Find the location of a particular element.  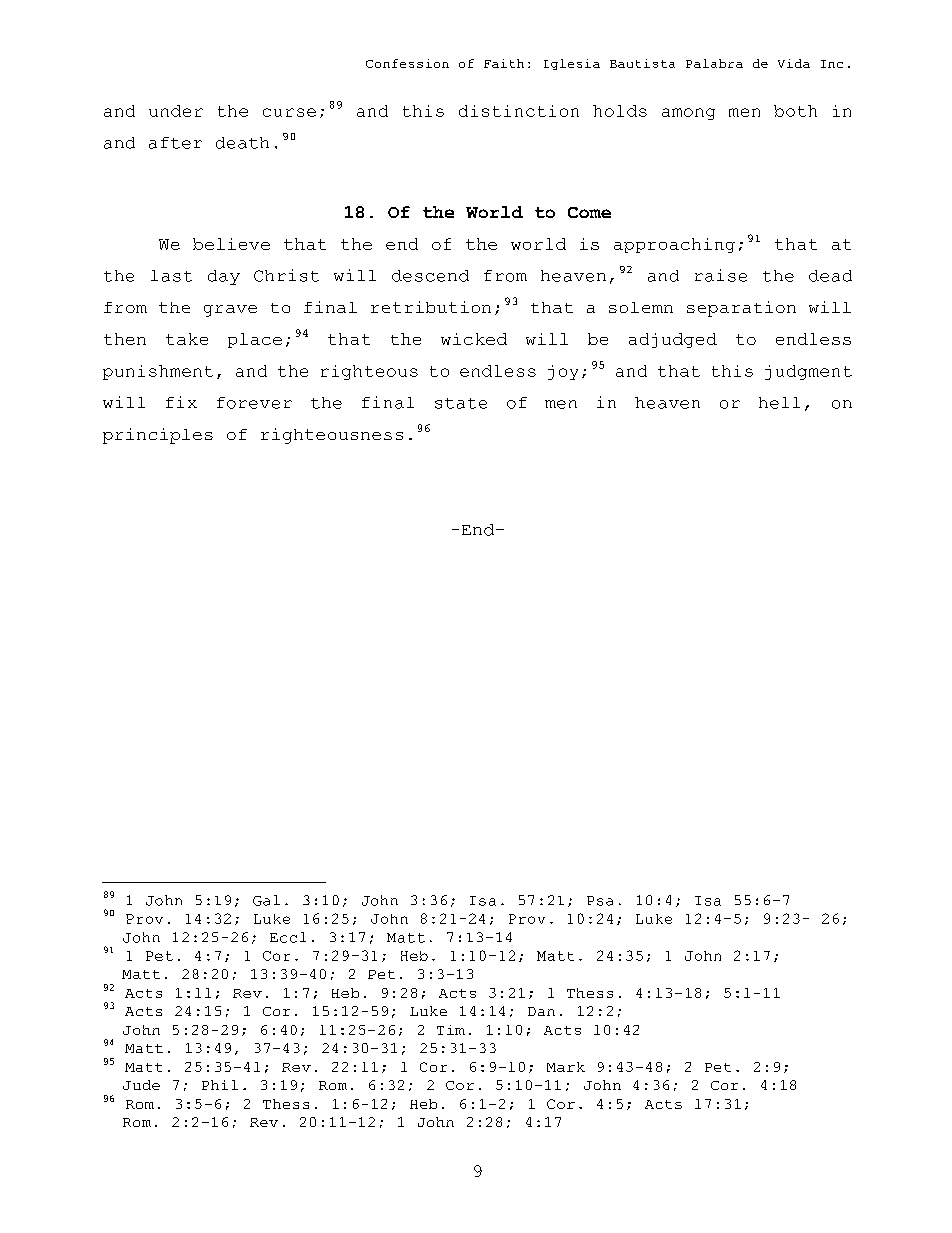

under is located at coordinates (176, 111).
